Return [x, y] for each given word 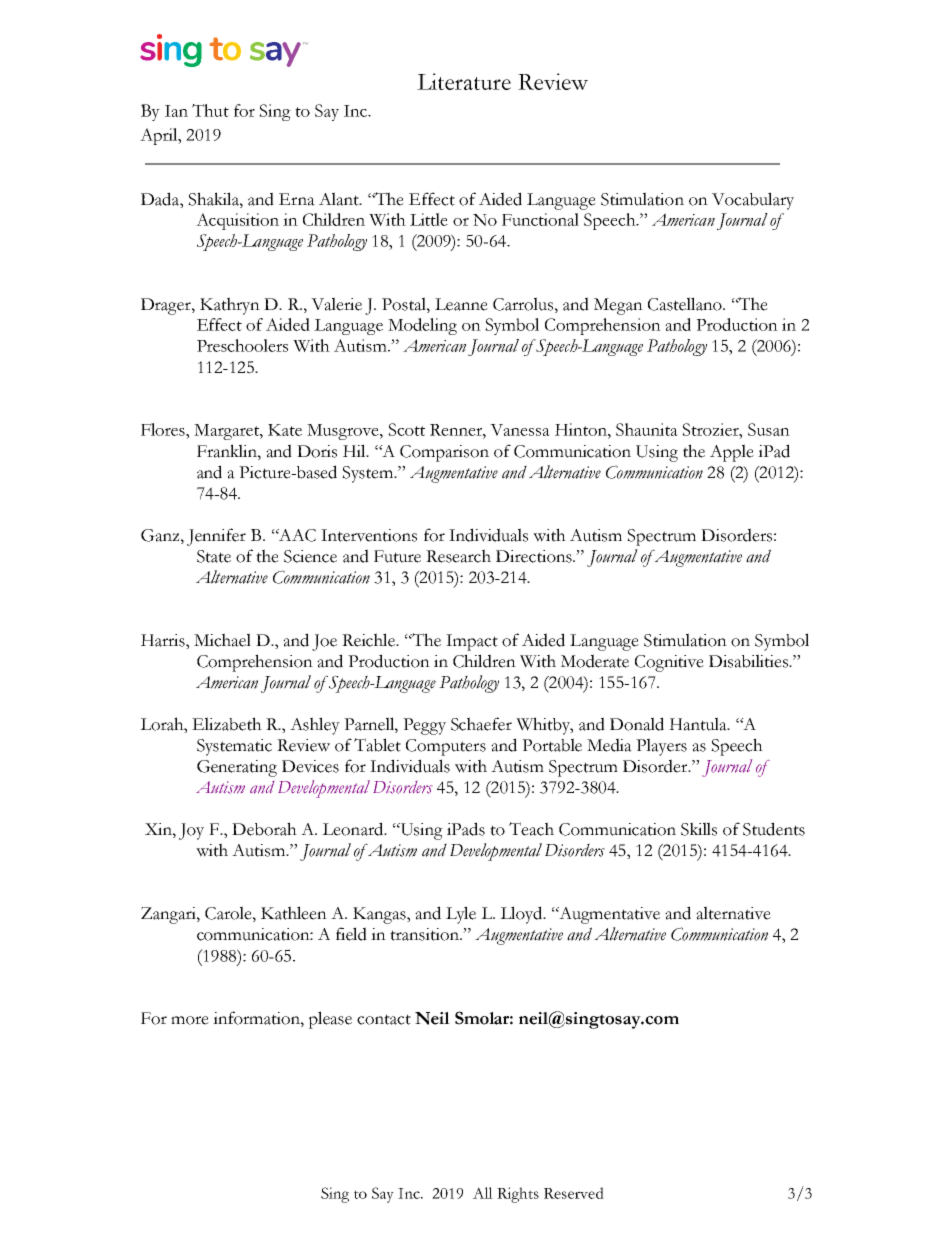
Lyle [461, 915]
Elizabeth [227, 724]
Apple [732, 453]
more [190, 1020]
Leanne [461, 304]
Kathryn [230, 306]
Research [458, 556]
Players [661, 747]
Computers [446, 747]
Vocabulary [753, 201]
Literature [464, 81]
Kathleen [294, 913]
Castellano [686, 304]
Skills [699, 829]
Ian [176, 111]
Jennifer [216, 537]
